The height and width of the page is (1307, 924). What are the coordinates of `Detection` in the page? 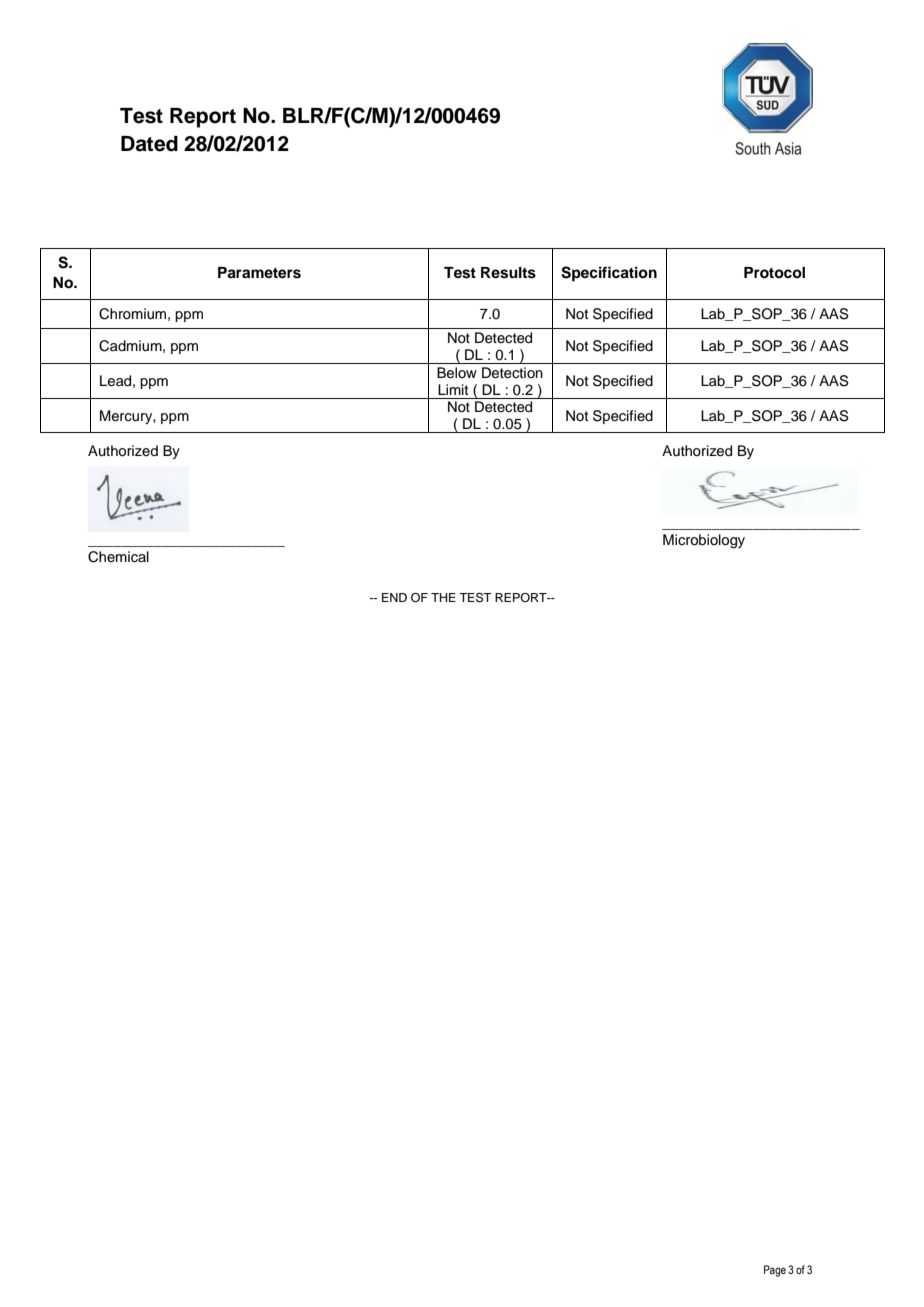 It's located at (512, 373).
